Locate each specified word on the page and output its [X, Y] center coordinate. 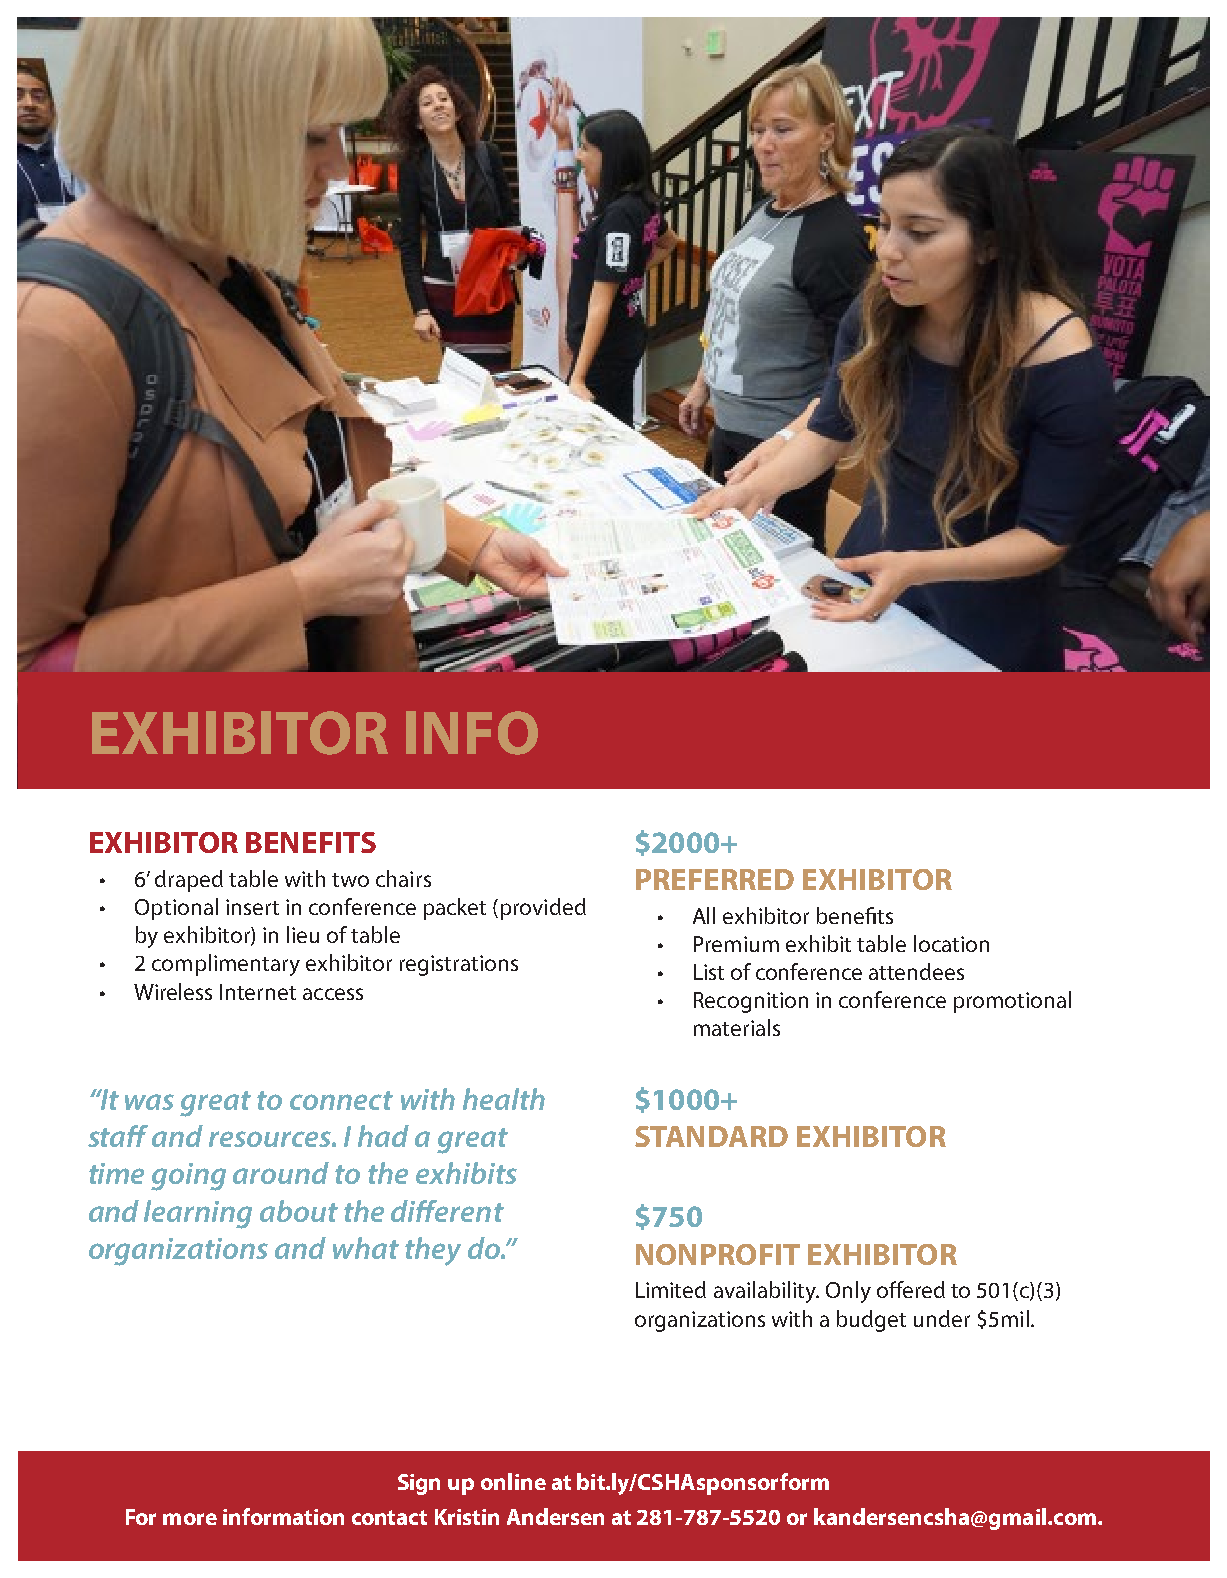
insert [252, 907]
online [513, 1481]
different [447, 1211]
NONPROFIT [718, 1254]
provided [543, 909]
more [190, 1519]
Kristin [467, 1517]
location [951, 943]
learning [198, 1214]
